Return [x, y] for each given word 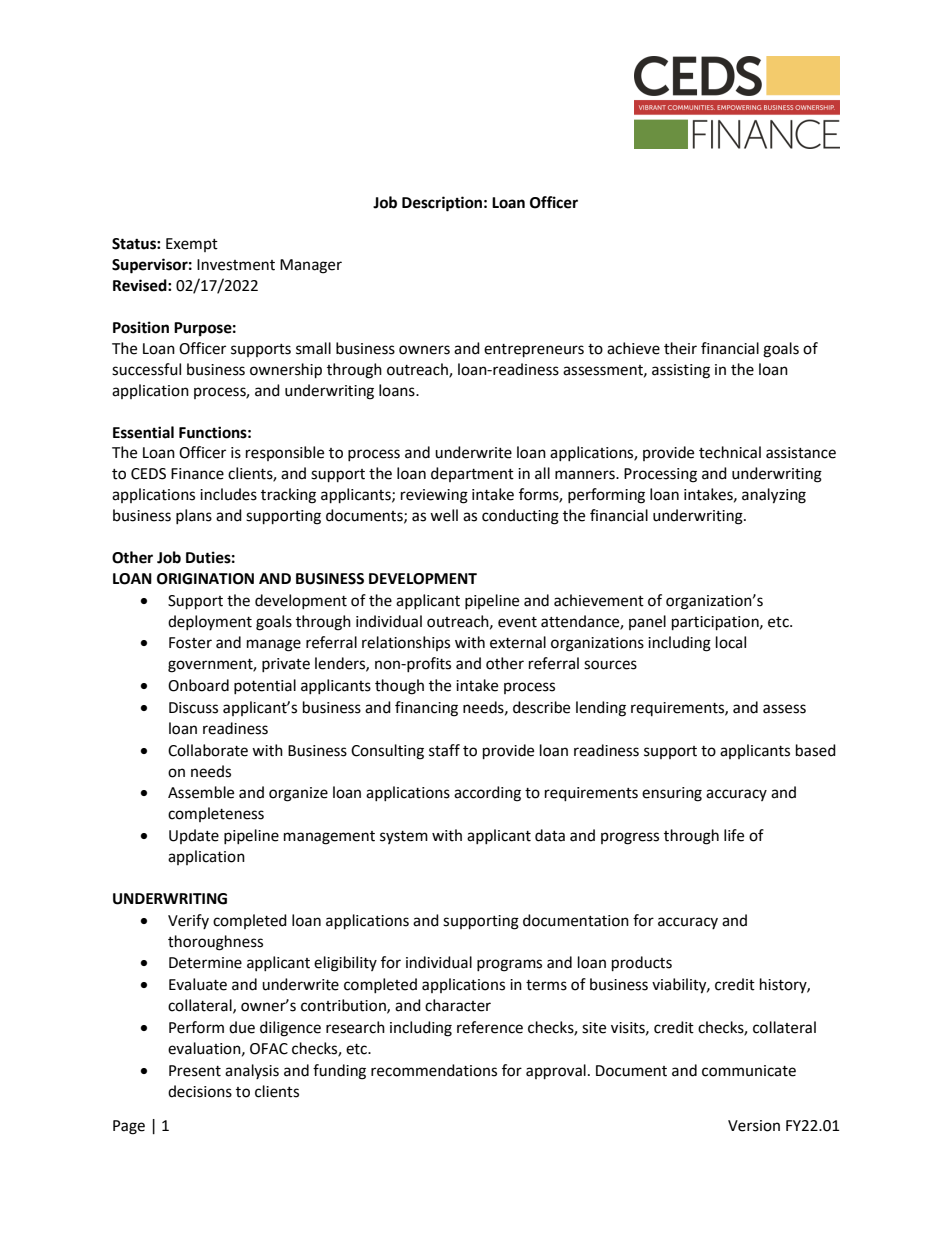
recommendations [434, 1070]
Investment [236, 265]
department [472, 474]
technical [730, 452]
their [680, 348]
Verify [188, 921]
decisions [200, 1091]
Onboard [198, 685]
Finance [197, 474]
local [731, 642]
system [404, 837]
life [734, 835]
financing [426, 709]
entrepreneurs [534, 351]
